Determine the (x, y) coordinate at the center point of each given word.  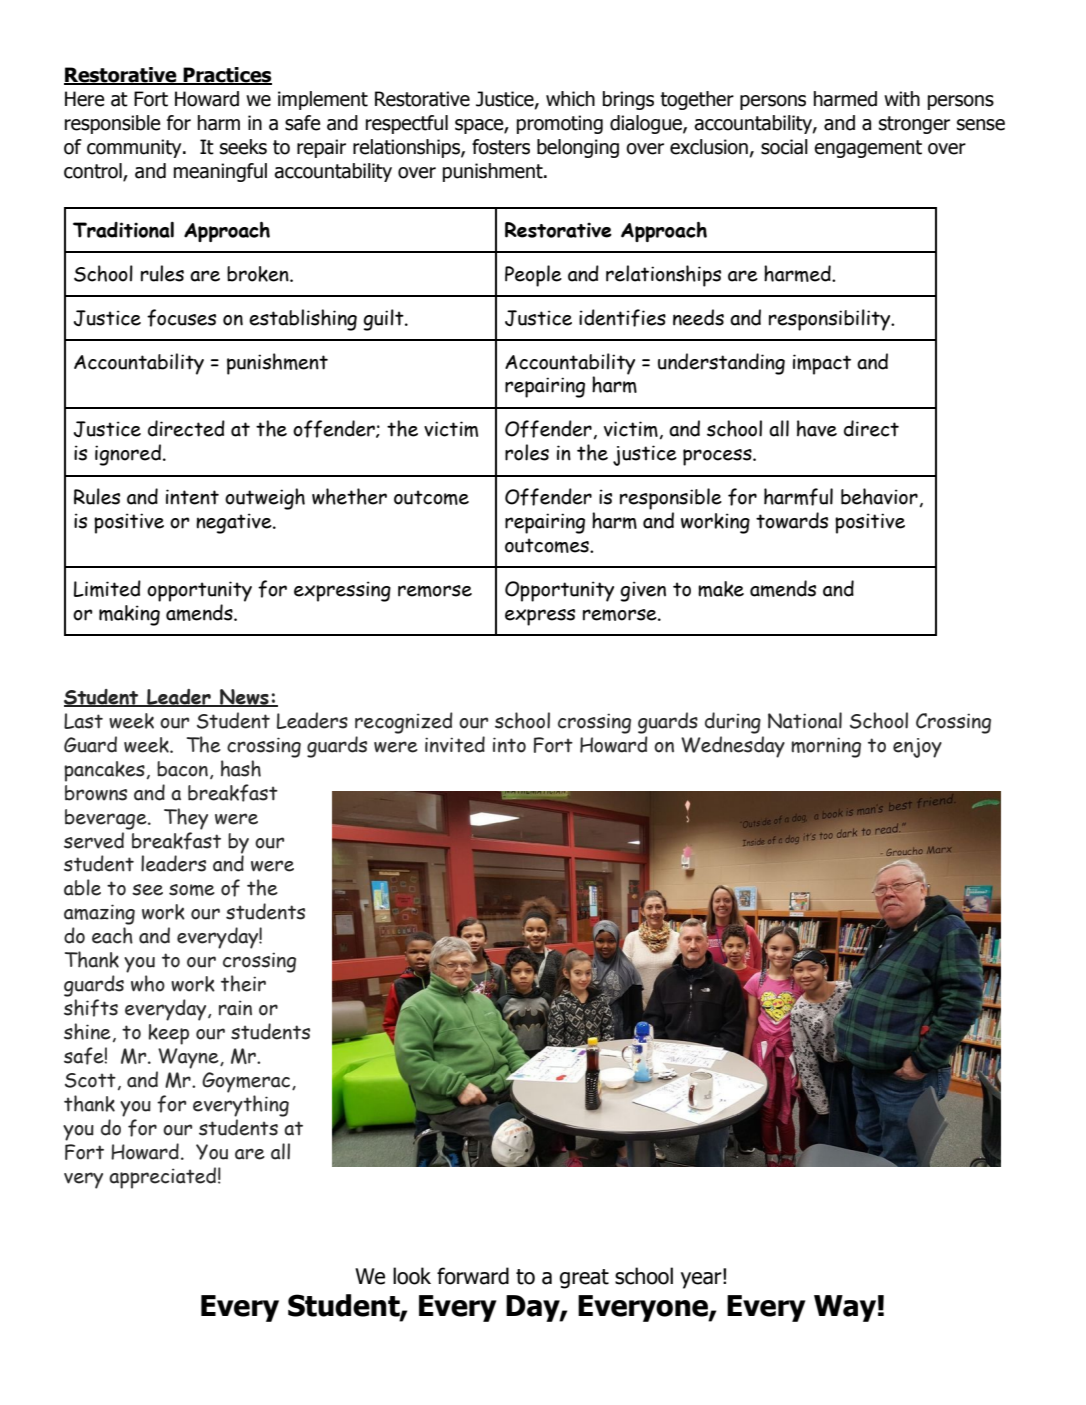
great (584, 1279)
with (902, 99)
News (244, 698)
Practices (227, 76)
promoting (560, 124)
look (412, 1276)
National (805, 720)
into (509, 745)
